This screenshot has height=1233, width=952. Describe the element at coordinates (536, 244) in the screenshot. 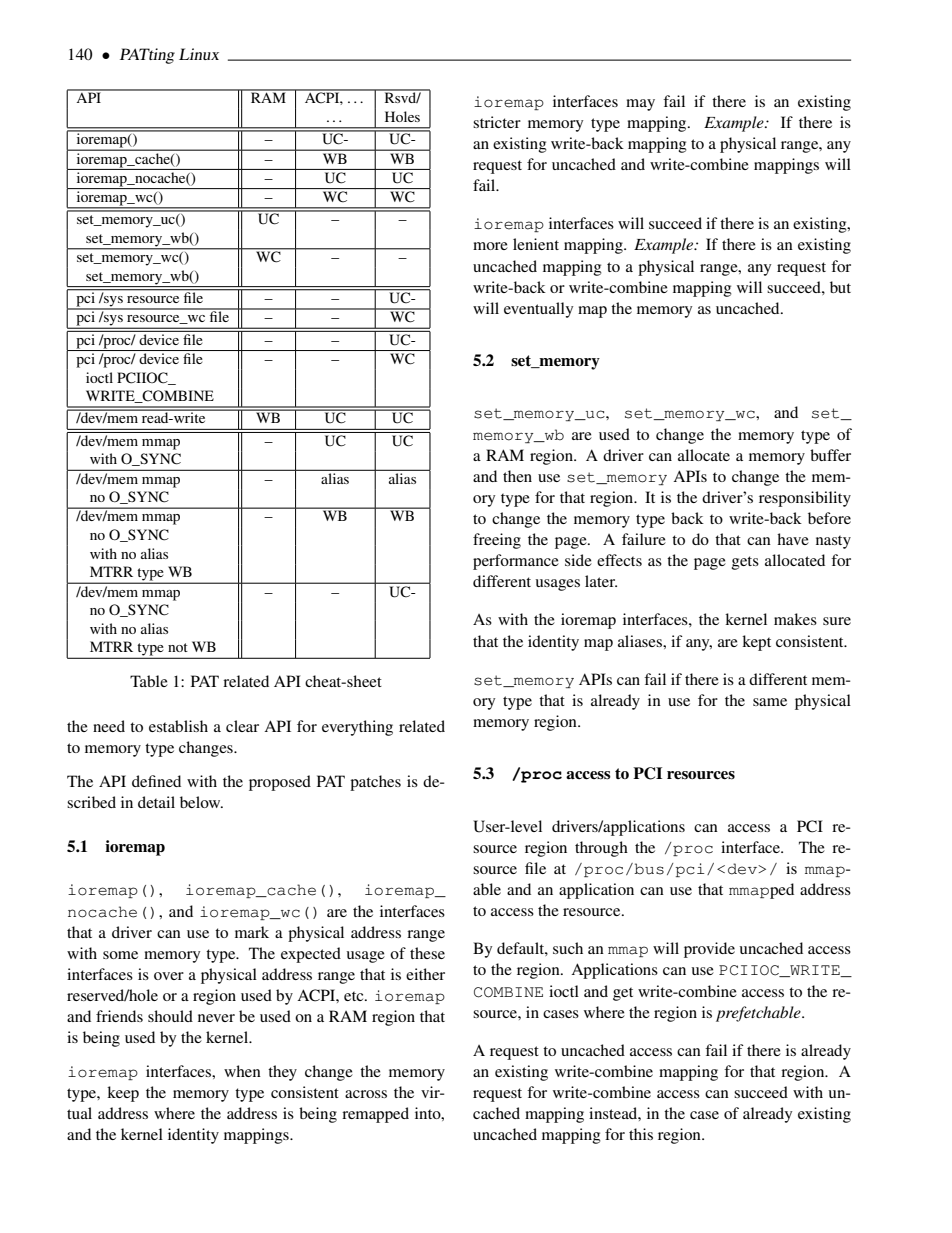

I see `lenient` at that location.
